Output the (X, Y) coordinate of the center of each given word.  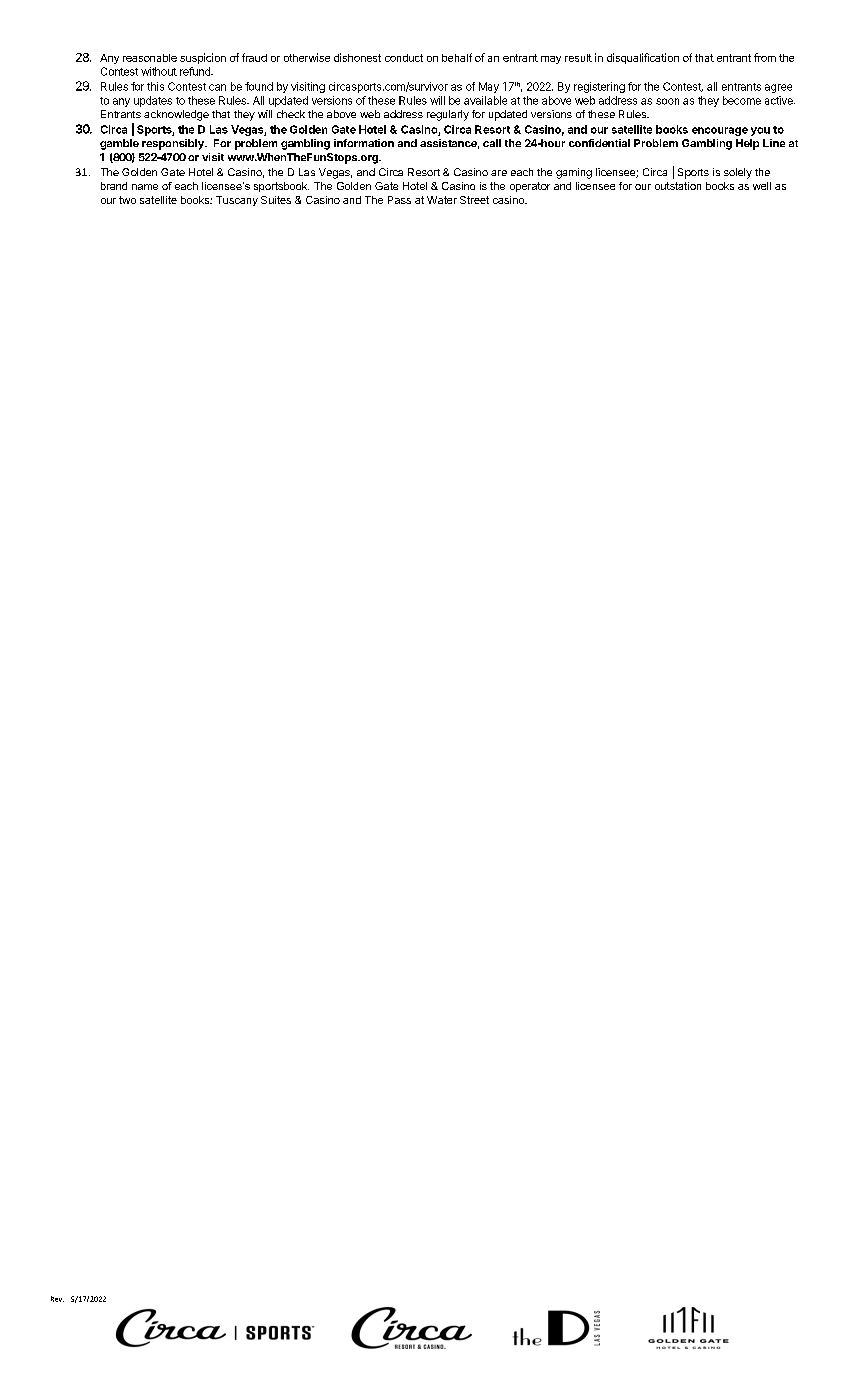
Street (474, 200)
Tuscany (237, 201)
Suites (276, 200)
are (499, 173)
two (127, 200)
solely (738, 173)
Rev (57, 1299)
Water (442, 200)
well (762, 186)
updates (153, 101)
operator (530, 187)
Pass (399, 200)
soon (667, 101)
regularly (448, 115)
